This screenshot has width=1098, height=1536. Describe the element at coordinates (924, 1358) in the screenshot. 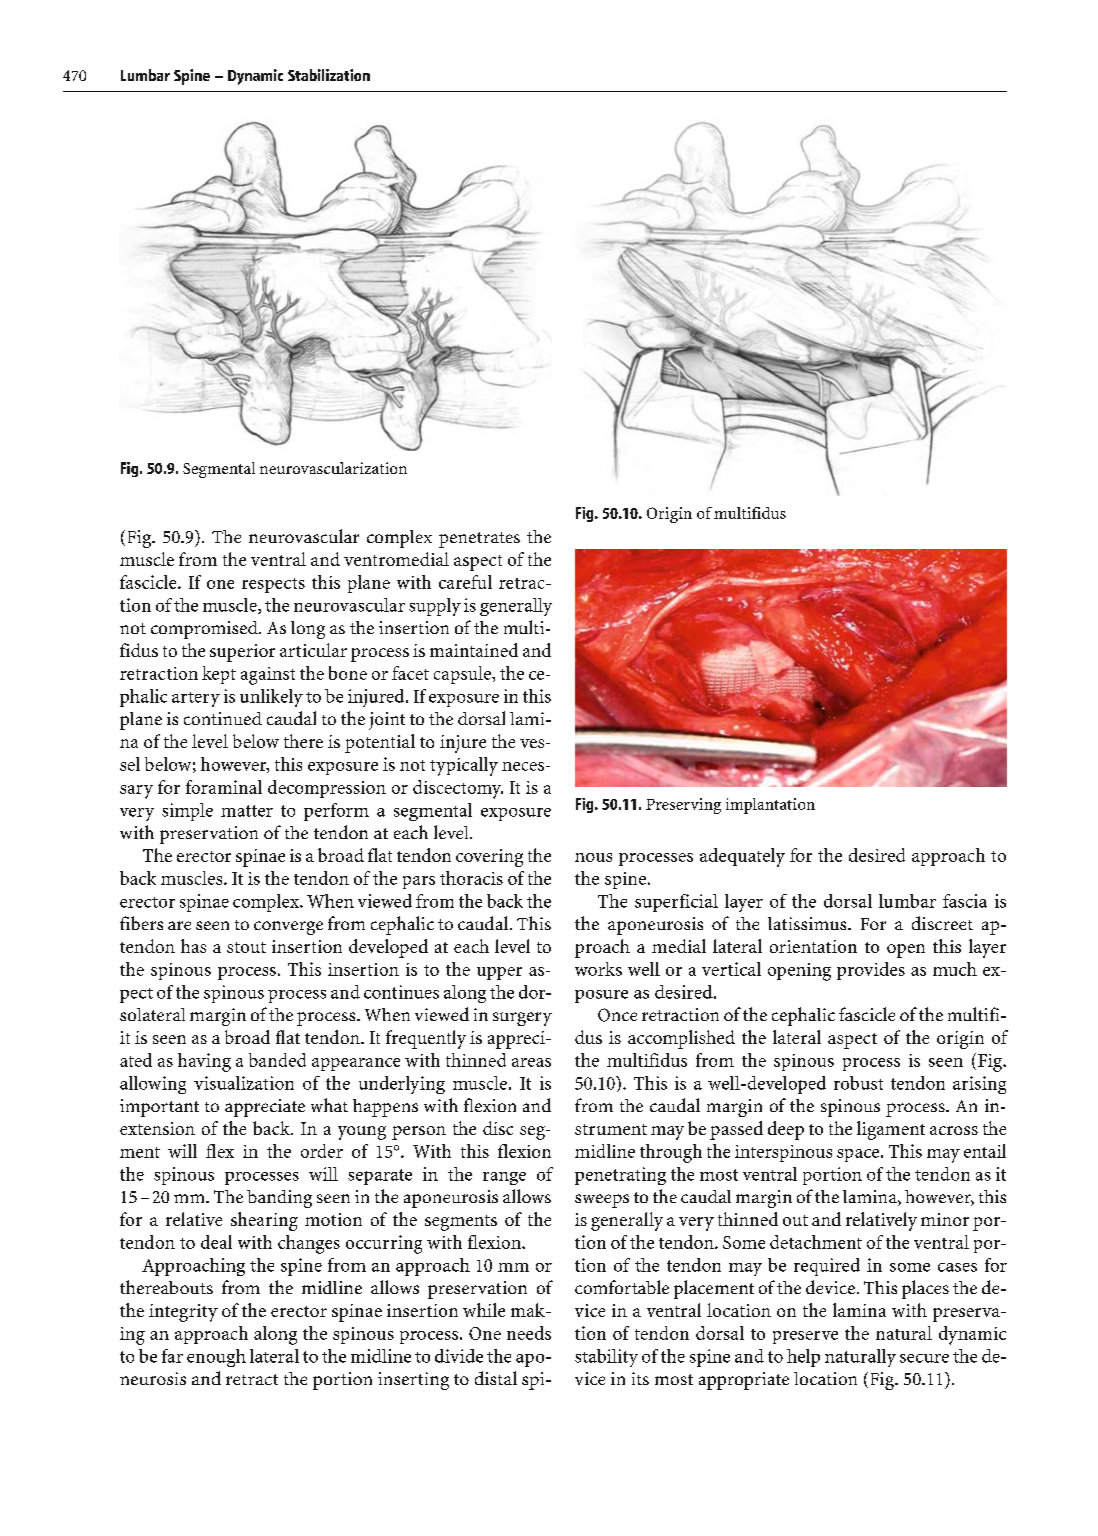

I see `secure` at that location.
